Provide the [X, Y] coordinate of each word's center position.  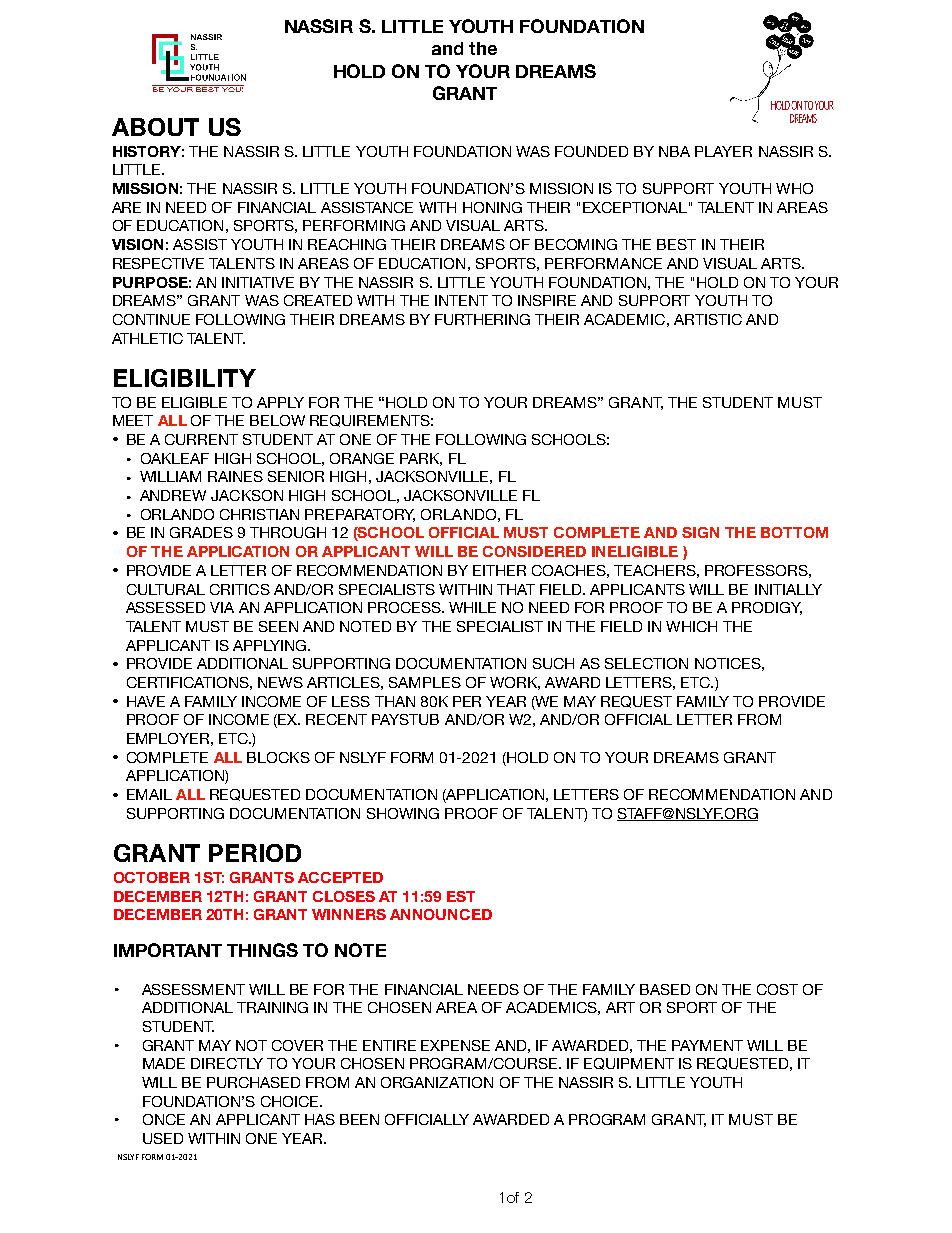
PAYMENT [707, 1045]
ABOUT [155, 127]
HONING [492, 207]
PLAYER [723, 151]
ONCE [164, 1119]
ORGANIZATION [437, 1082]
